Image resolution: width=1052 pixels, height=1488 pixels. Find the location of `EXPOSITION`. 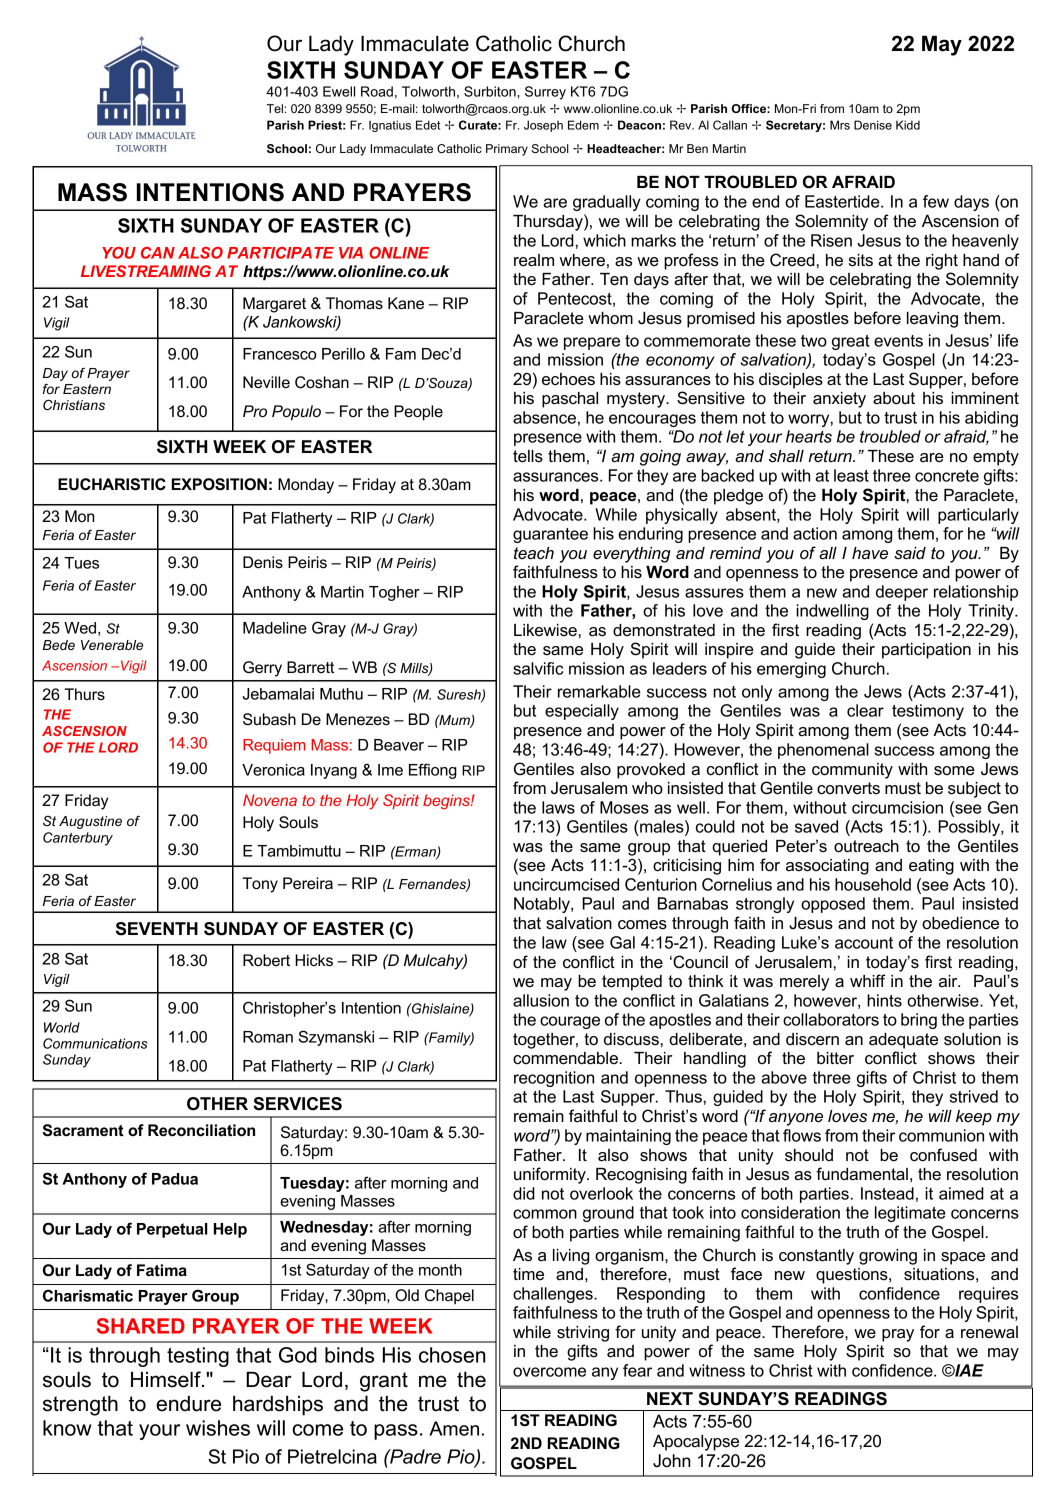

EXPOSITION is located at coordinates (219, 484).
